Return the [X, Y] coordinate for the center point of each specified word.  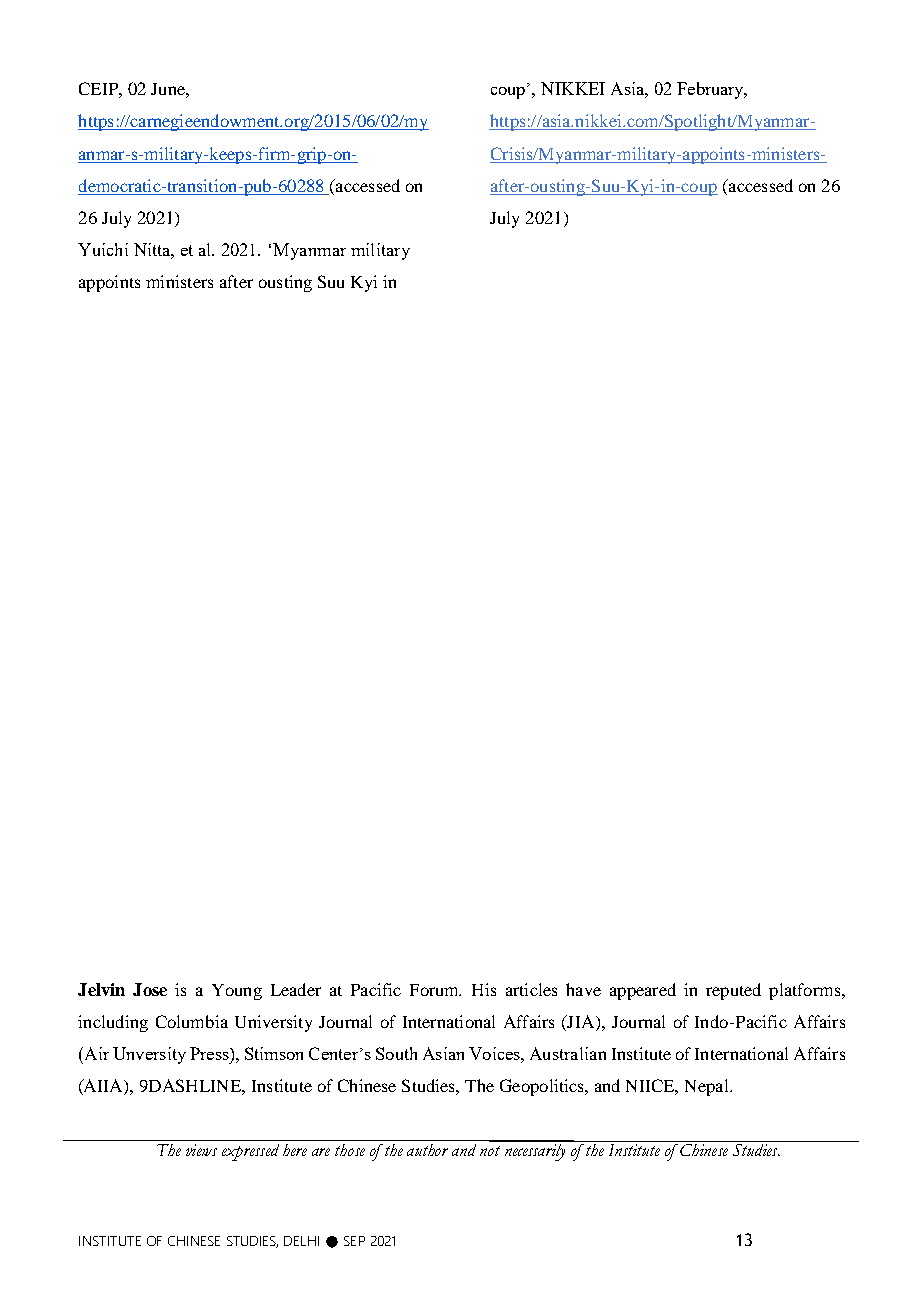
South [396, 1053]
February [712, 90]
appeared [643, 991]
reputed [733, 991]
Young [237, 992]
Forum [435, 990]
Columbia [192, 1021]
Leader [296, 989]
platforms [806, 991]
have [583, 989]
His [484, 989]
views [201, 1150]
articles [531, 989]
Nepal [708, 1087]
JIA [581, 1023]
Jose [150, 989]
